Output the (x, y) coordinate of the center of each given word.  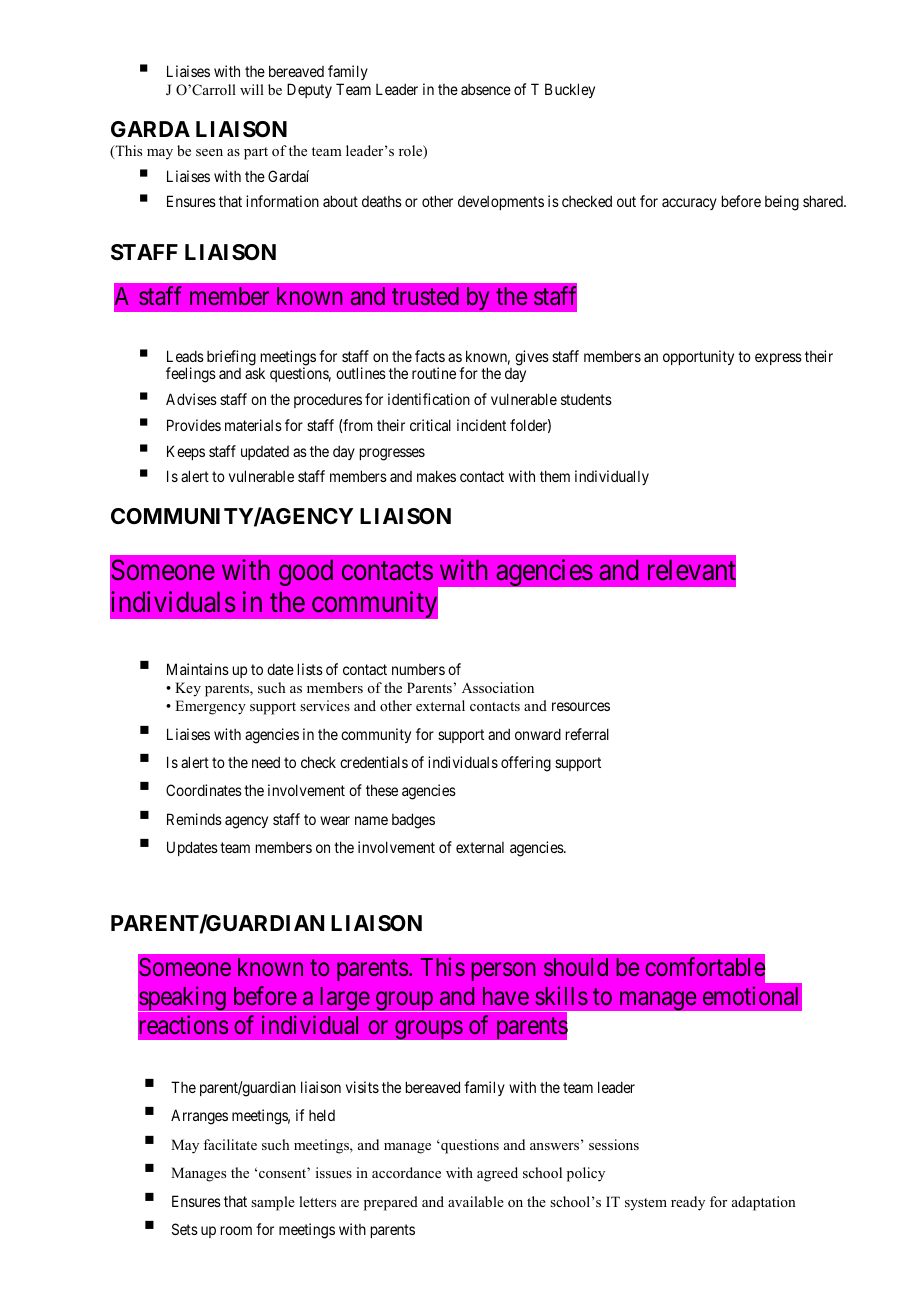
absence (486, 89)
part (256, 153)
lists (310, 669)
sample (273, 1203)
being (782, 203)
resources (581, 706)
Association (498, 687)
